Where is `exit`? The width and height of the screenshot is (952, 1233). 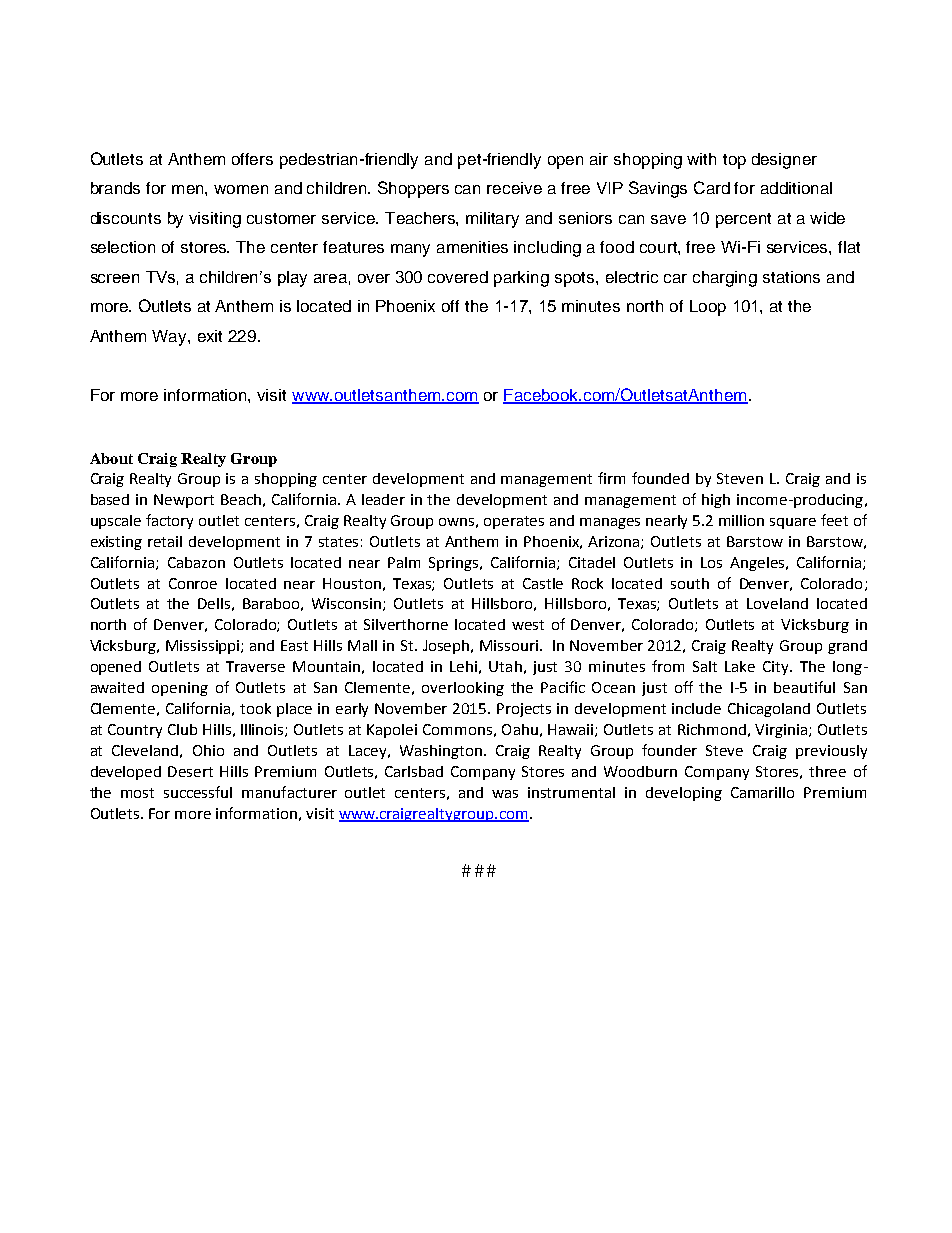 exit is located at coordinates (210, 336).
